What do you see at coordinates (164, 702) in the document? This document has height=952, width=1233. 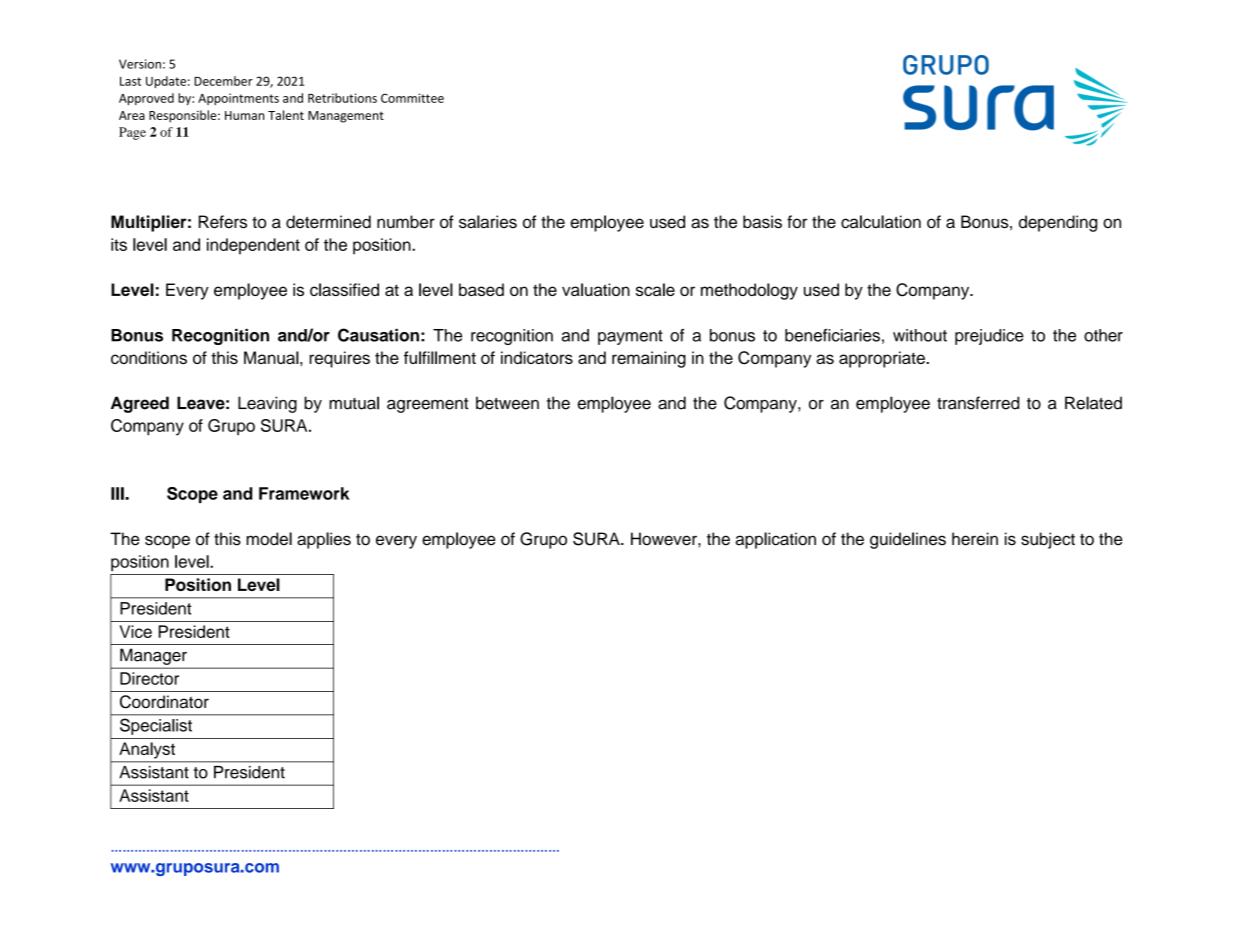 I see `Coordinator` at bounding box center [164, 702].
